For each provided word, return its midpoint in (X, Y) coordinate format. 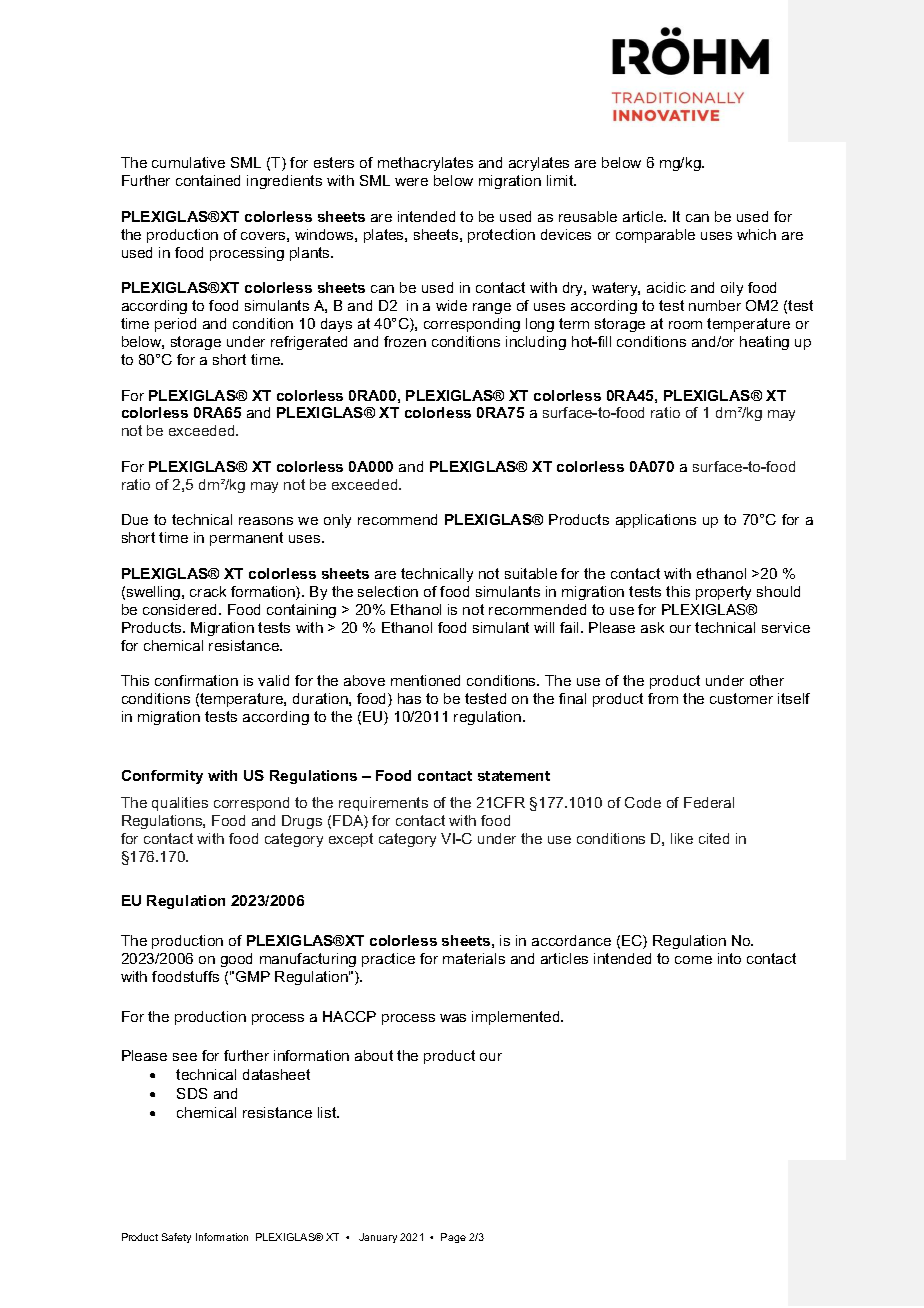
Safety (176, 1238)
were (411, 182)
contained (208, 180)
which (756, 234)
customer (741, 698)
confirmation (196, 680)
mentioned (425, 680)
